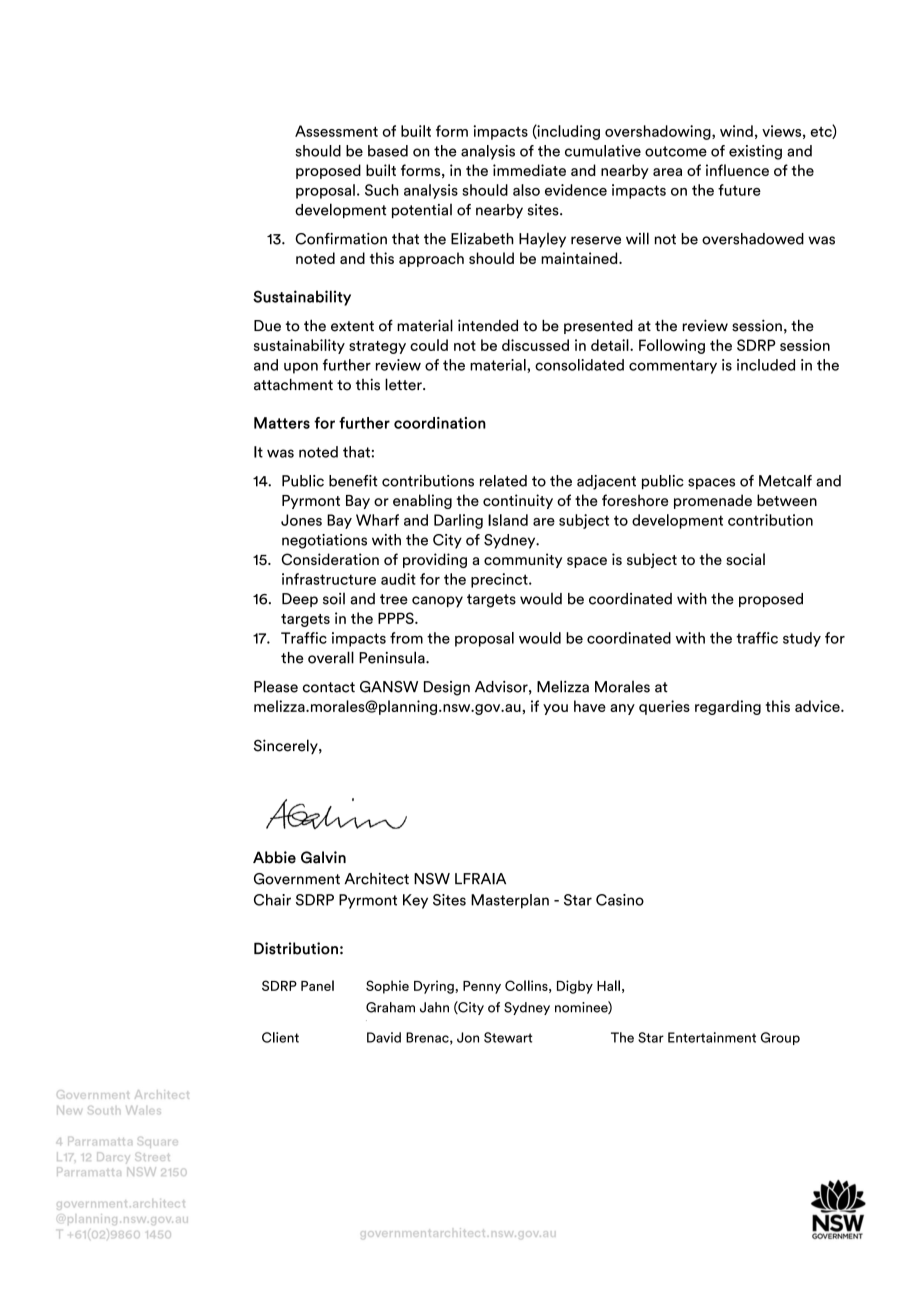  Describe the element at coordinates (503, 481) in the image. I see `related` at that location.
